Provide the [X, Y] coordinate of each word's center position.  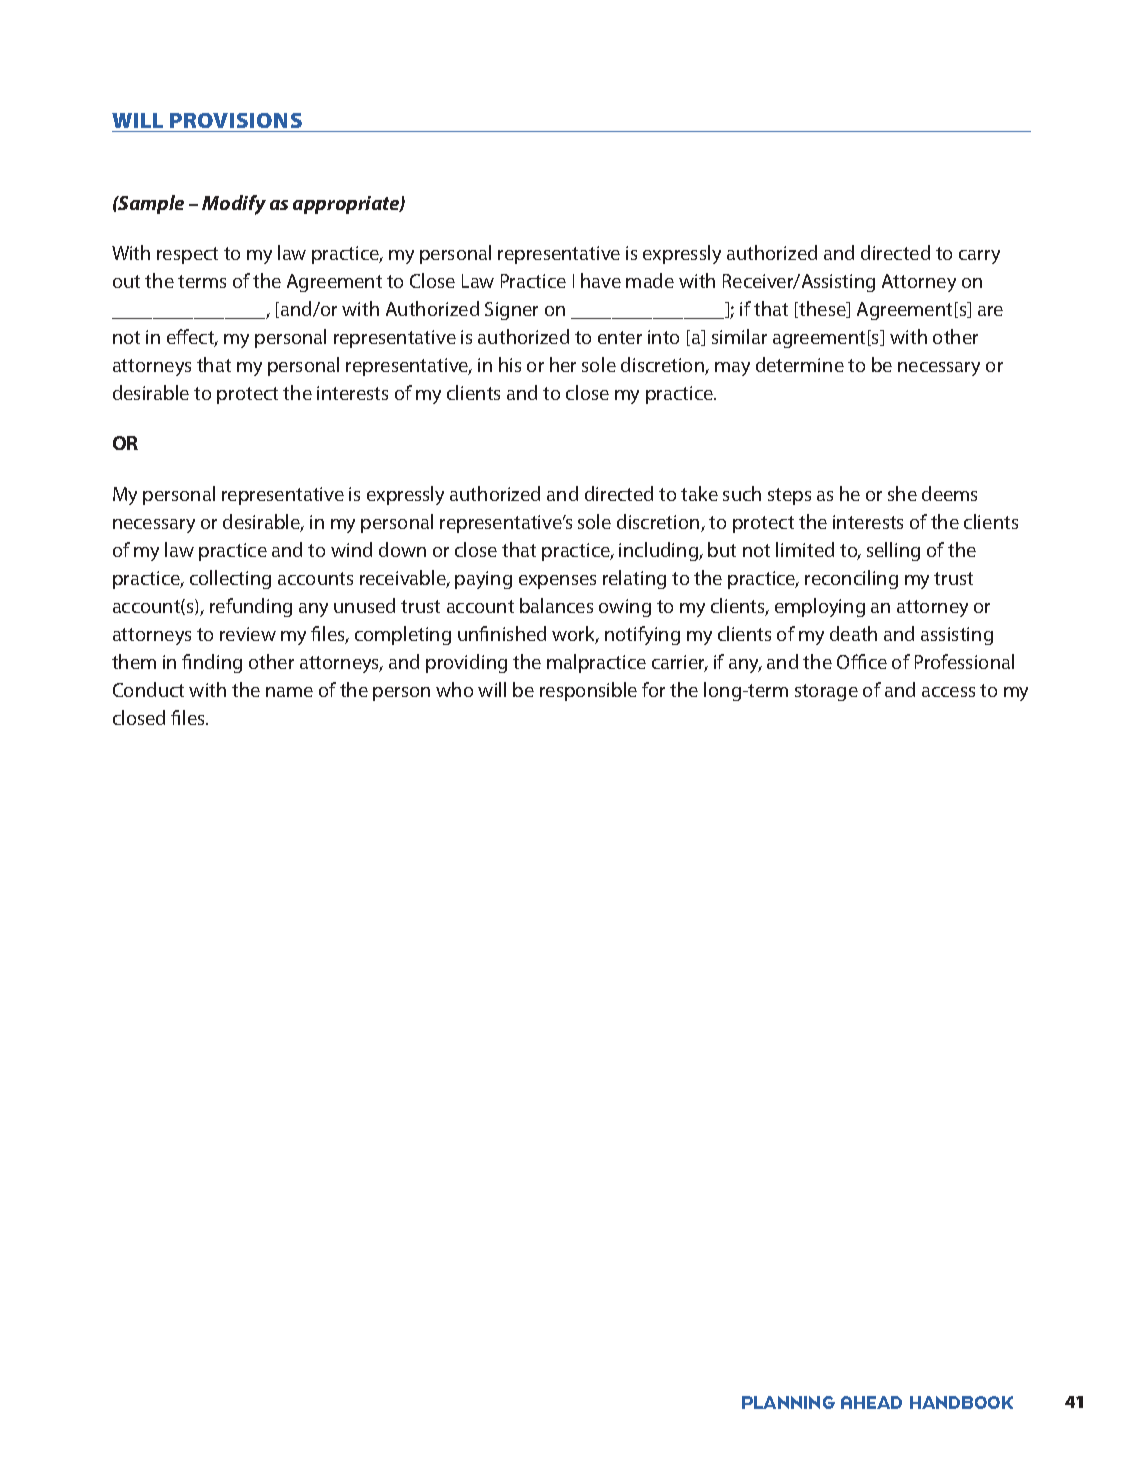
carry [979, 257]
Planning [788, 1402]
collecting [230, 579]
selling [893, 551]
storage [826, 692]
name [289, 692]
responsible [588, 691]
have [601, 280]
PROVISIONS [236, 122]
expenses [557, 582]
